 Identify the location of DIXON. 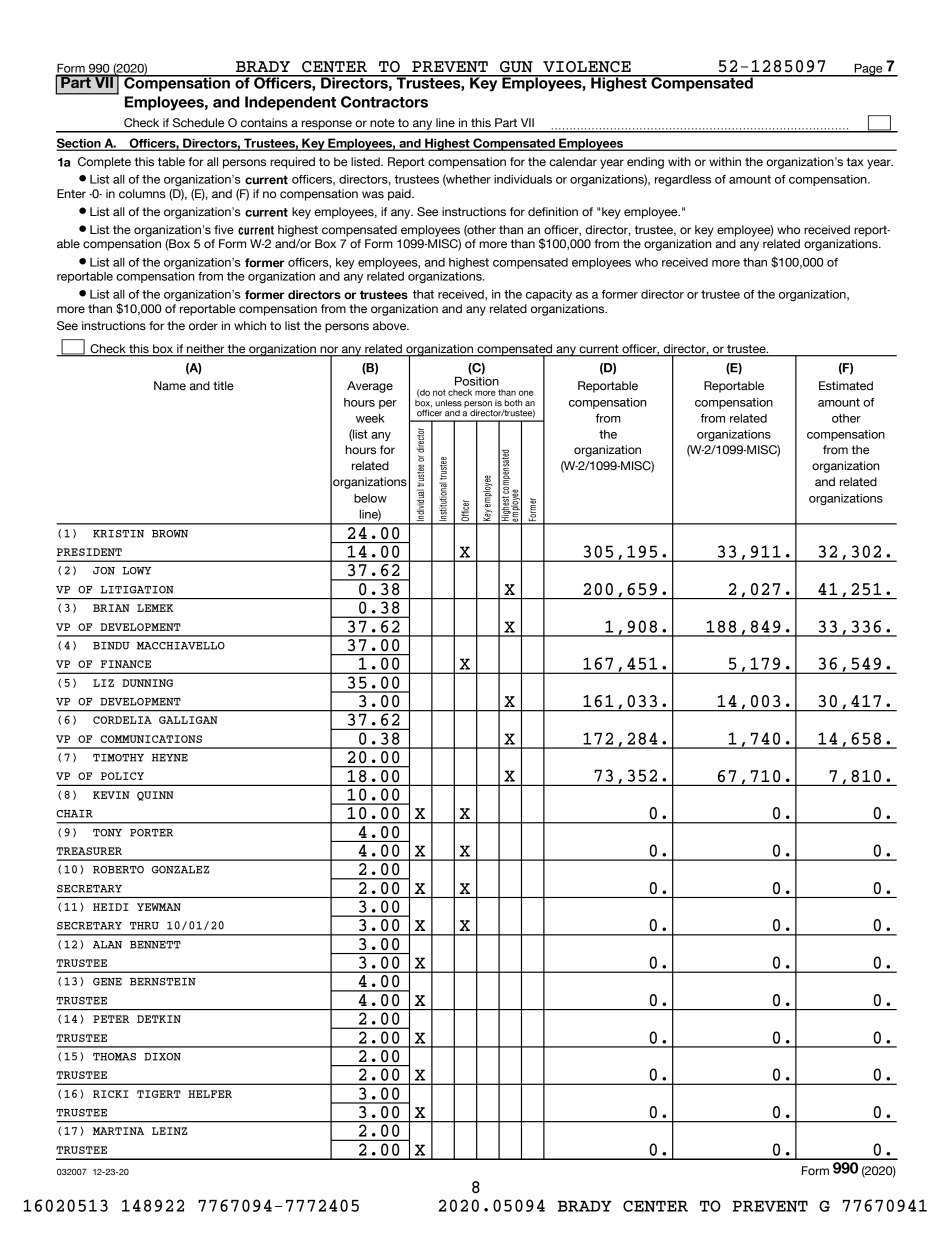
(162, 1057).
